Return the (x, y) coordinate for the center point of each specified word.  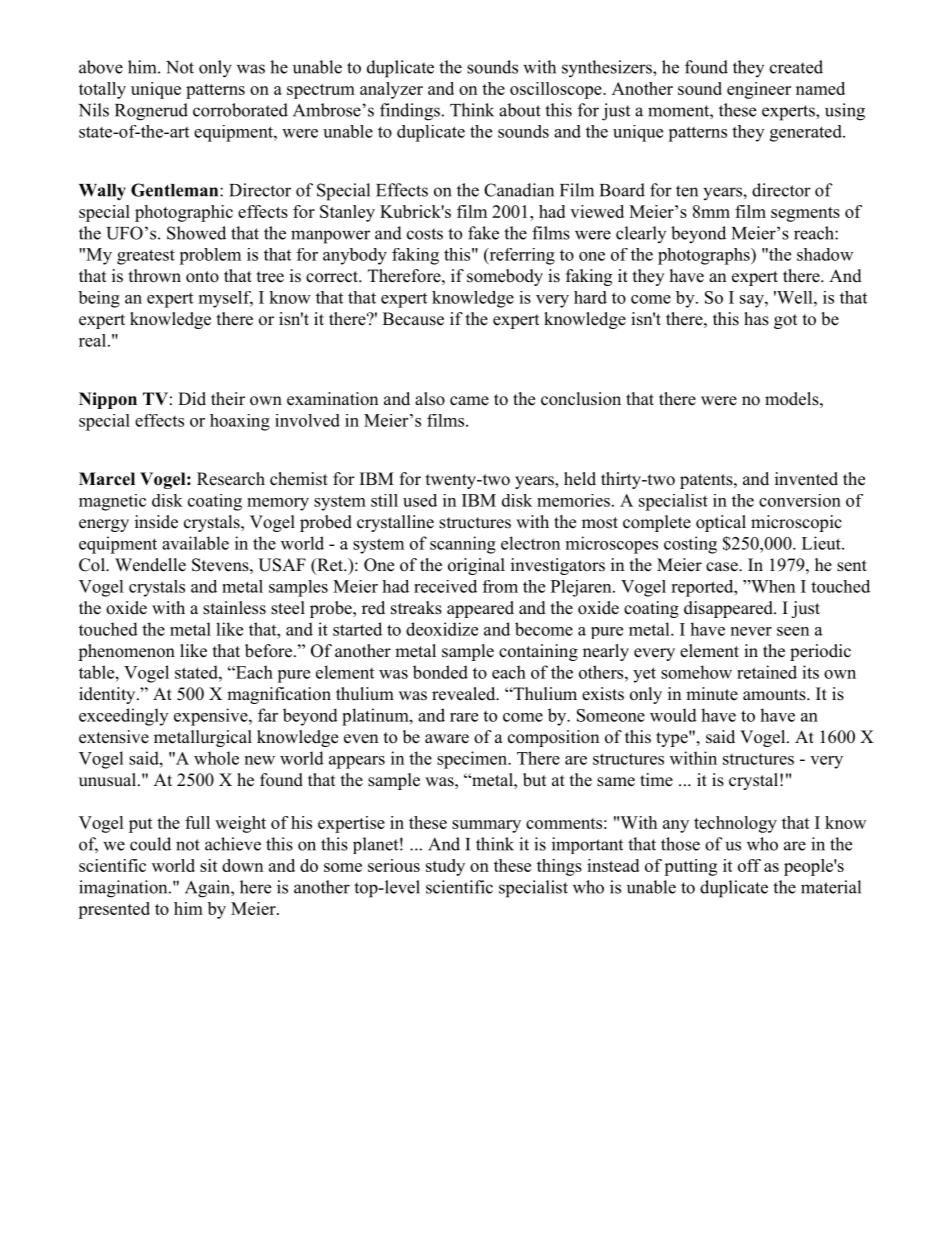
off (749, 865)
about (520, 110)
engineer (759, 90)
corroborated (240, 110)
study (445, 867)
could (150, 844)
